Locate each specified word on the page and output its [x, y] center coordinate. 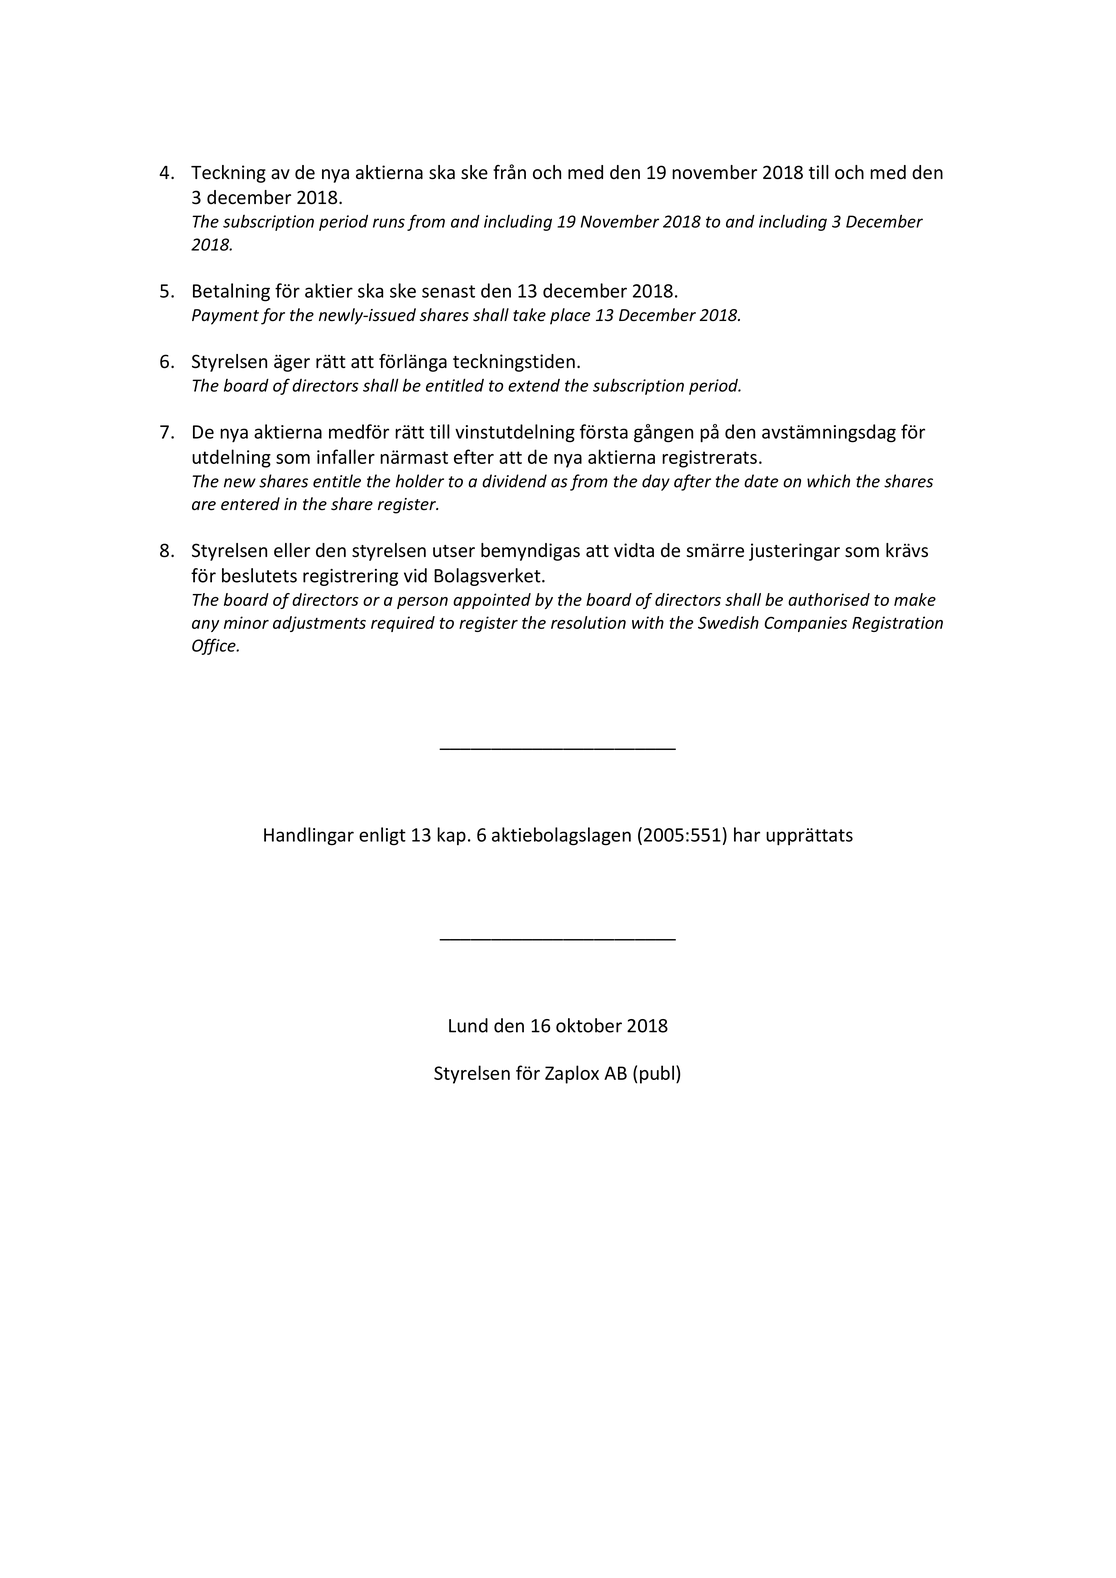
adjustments [319, 624]
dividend [514, 481]
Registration [897, 624]
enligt [382, 836]
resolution [588, 622]
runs [389, 223]
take [529, 315]
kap [451, 836]
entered [250, 504]
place [570, 316]
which [828, 481]
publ [657, 1074]
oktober [589, 1025]
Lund [468, 1025]
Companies [805, 624]
